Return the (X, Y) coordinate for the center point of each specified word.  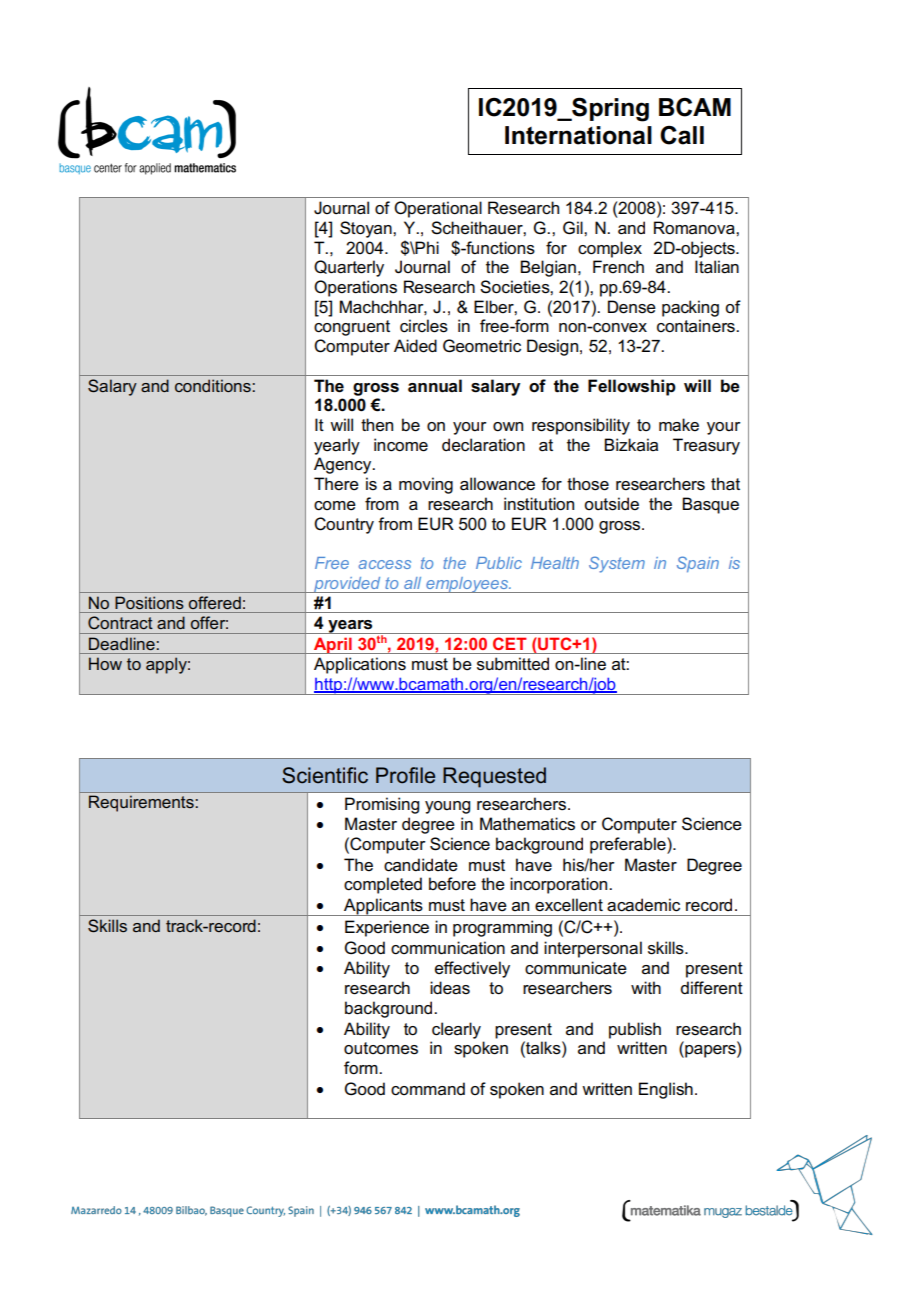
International (578, 135)
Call (682, 135)
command (428, 1089)
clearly (456, 1030)
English (666, 1090)
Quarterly (349, 268)
